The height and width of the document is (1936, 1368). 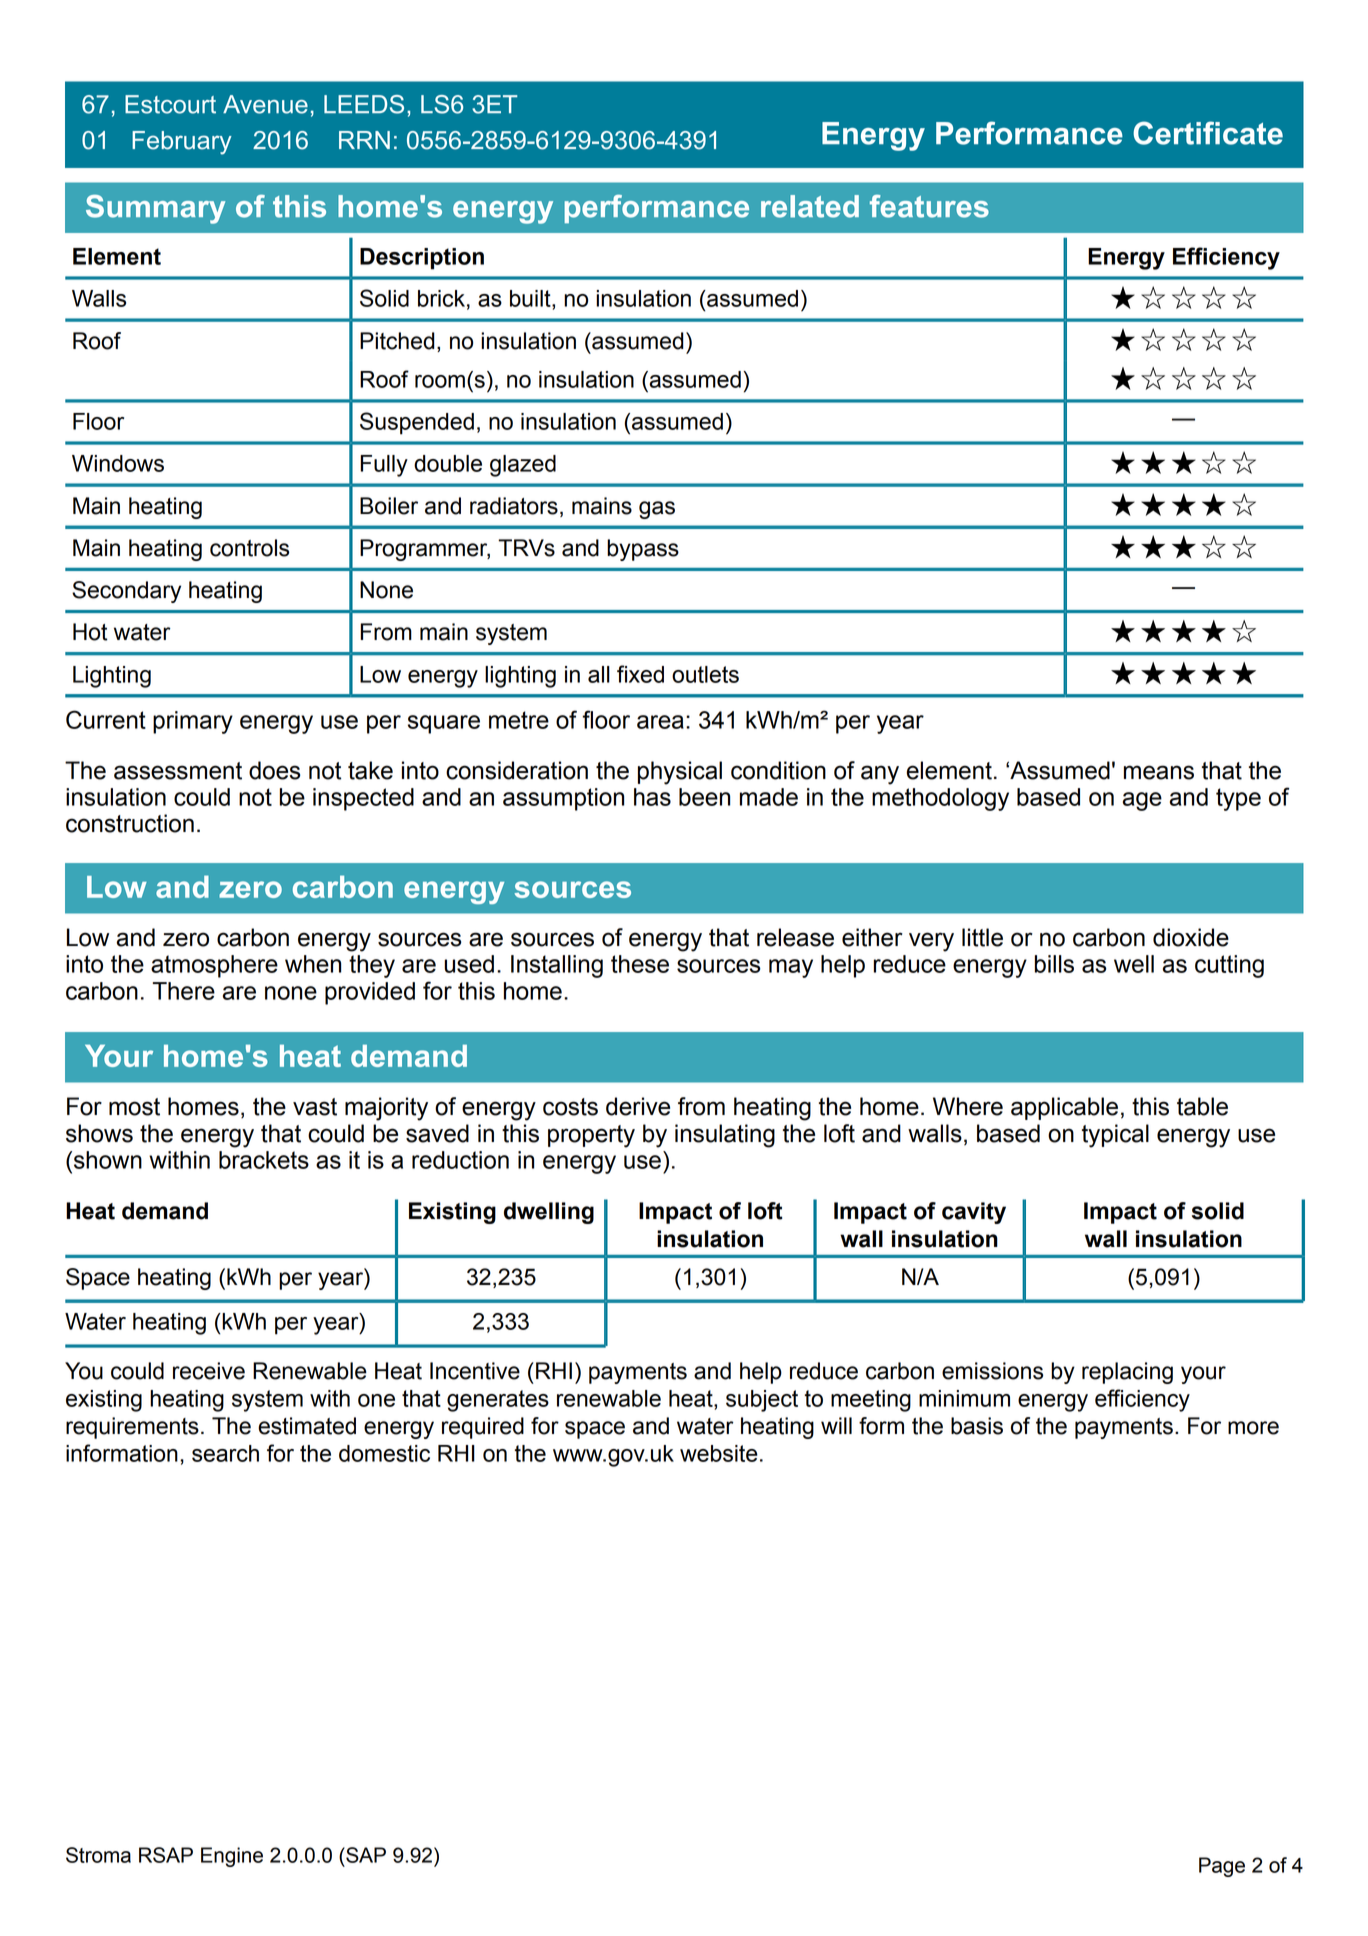 What do you see at coordinates (1159, 772) in the document?
I see `means` at bounding box center [1159, 772].
